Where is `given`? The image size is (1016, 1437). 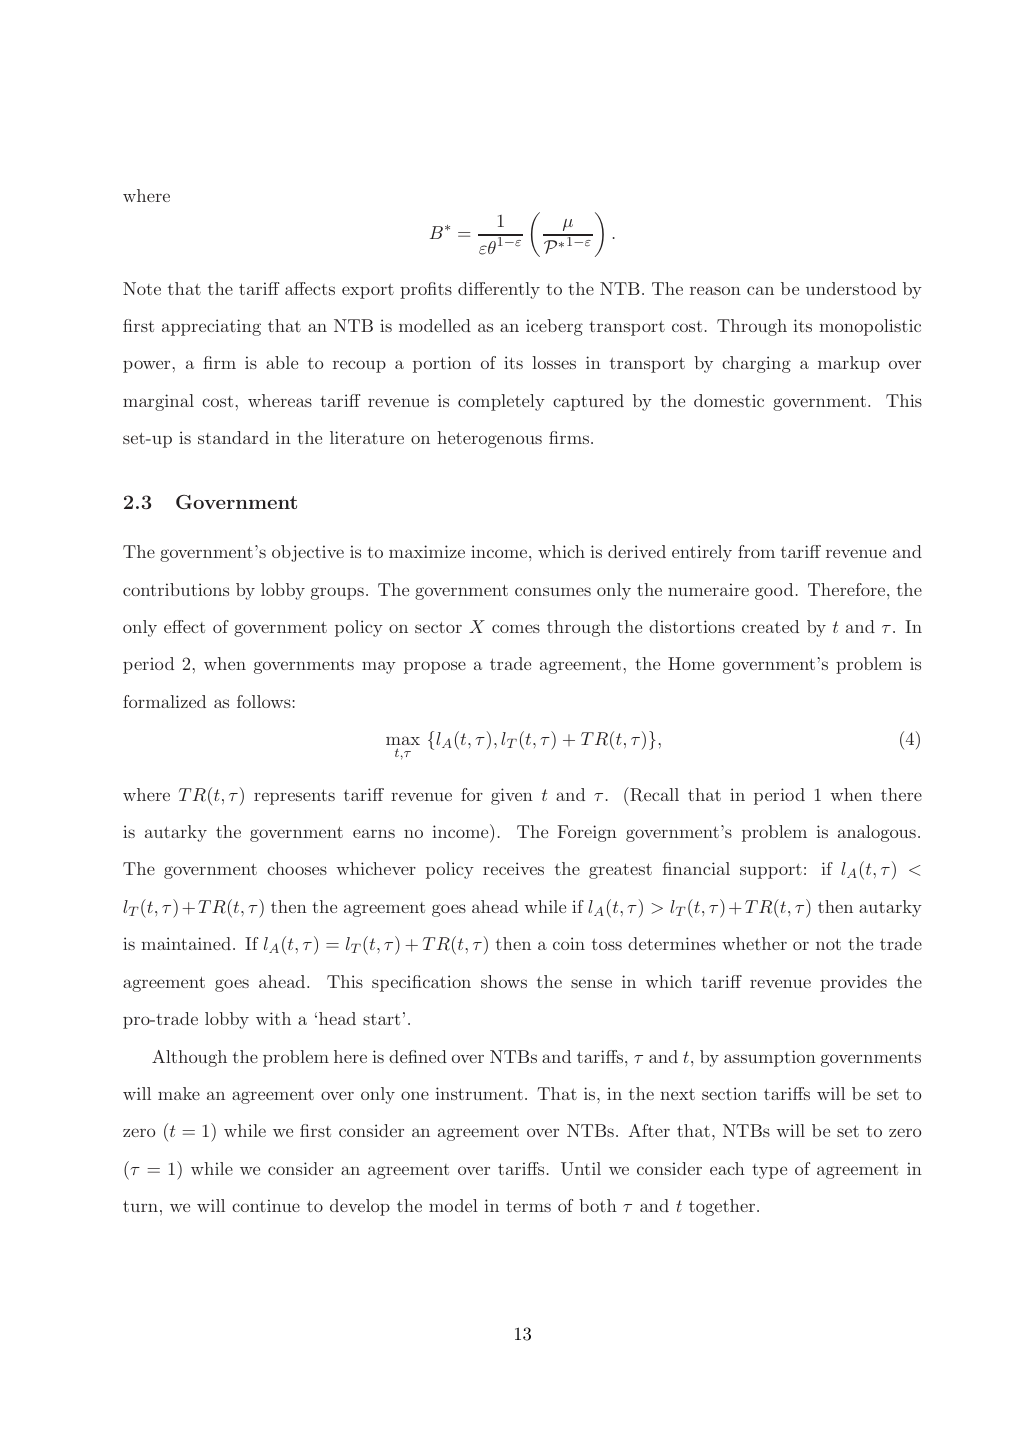
given is located at coordinates (512, 796).
